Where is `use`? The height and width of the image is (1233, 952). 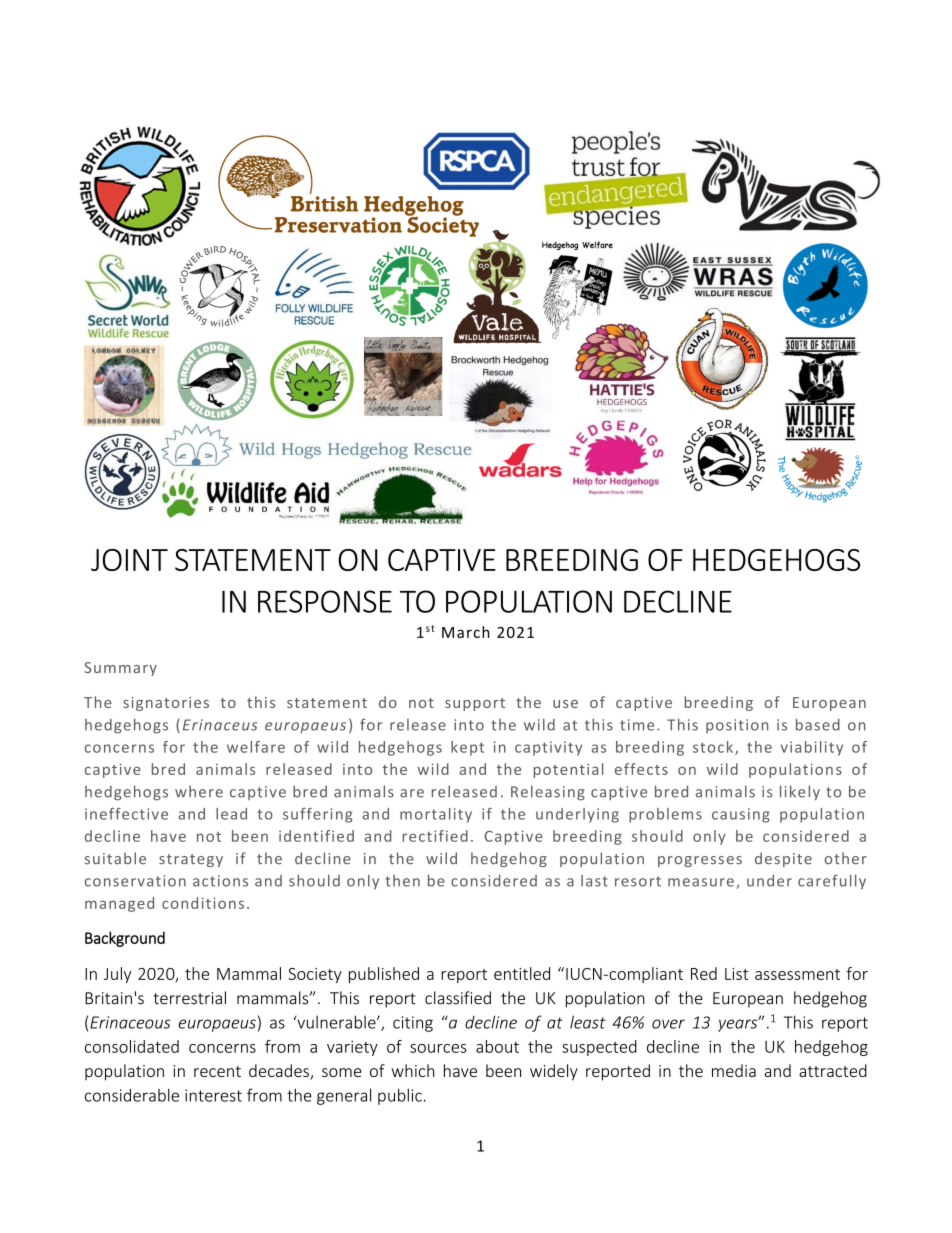
use is located at coordinates (565, 704).
